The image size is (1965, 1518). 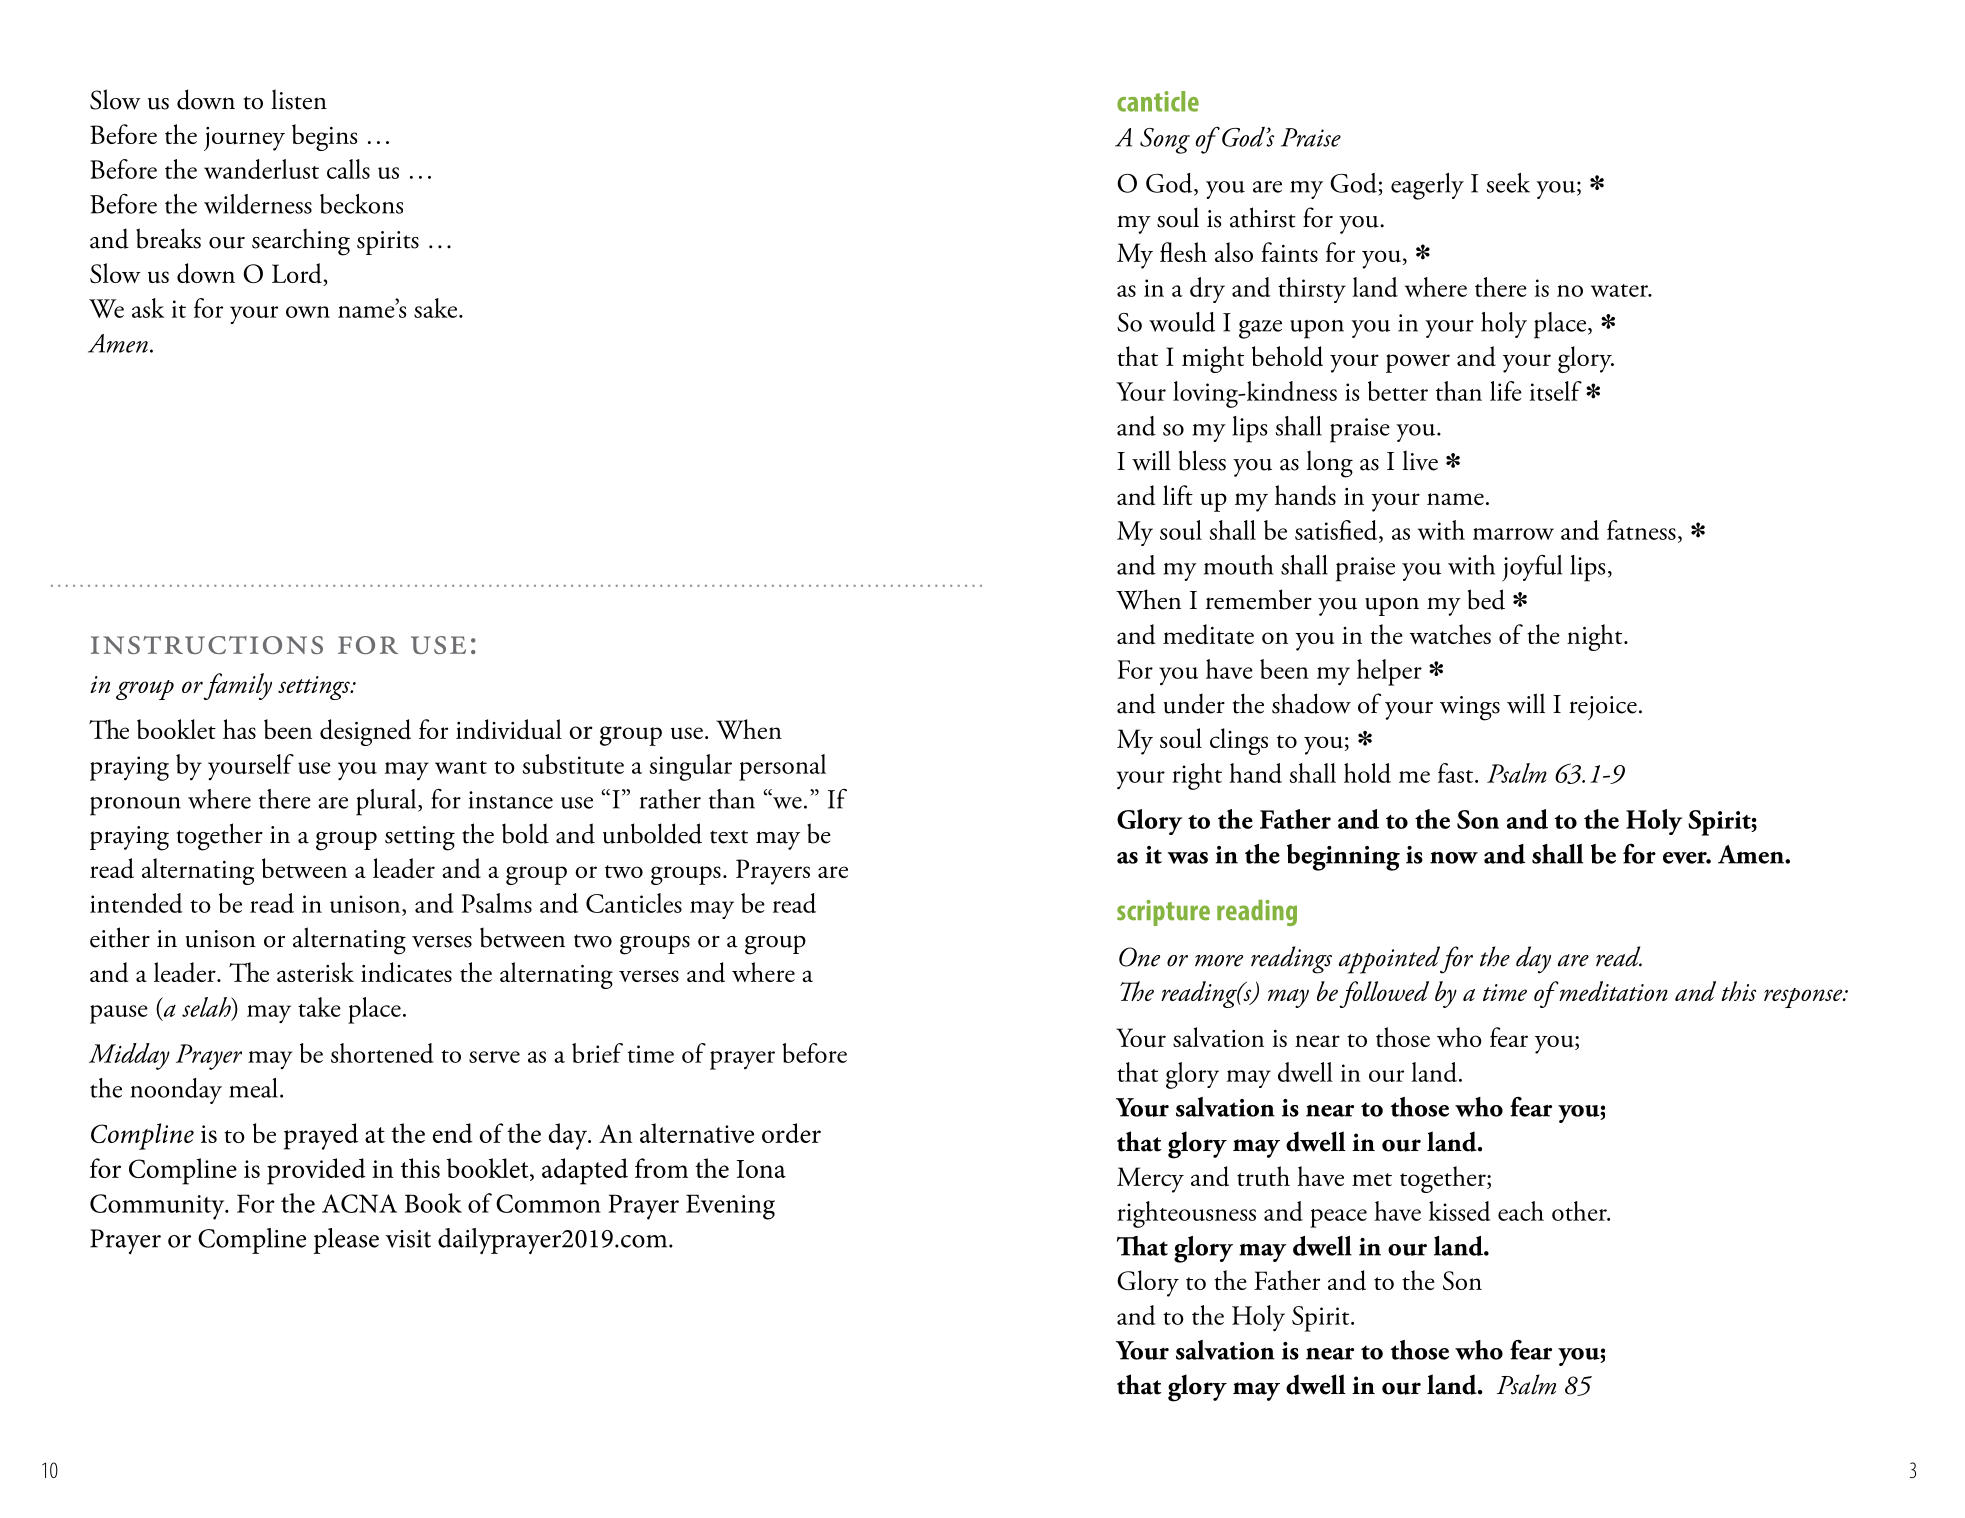 I want to click on please, so click(x=346, y=1241).
